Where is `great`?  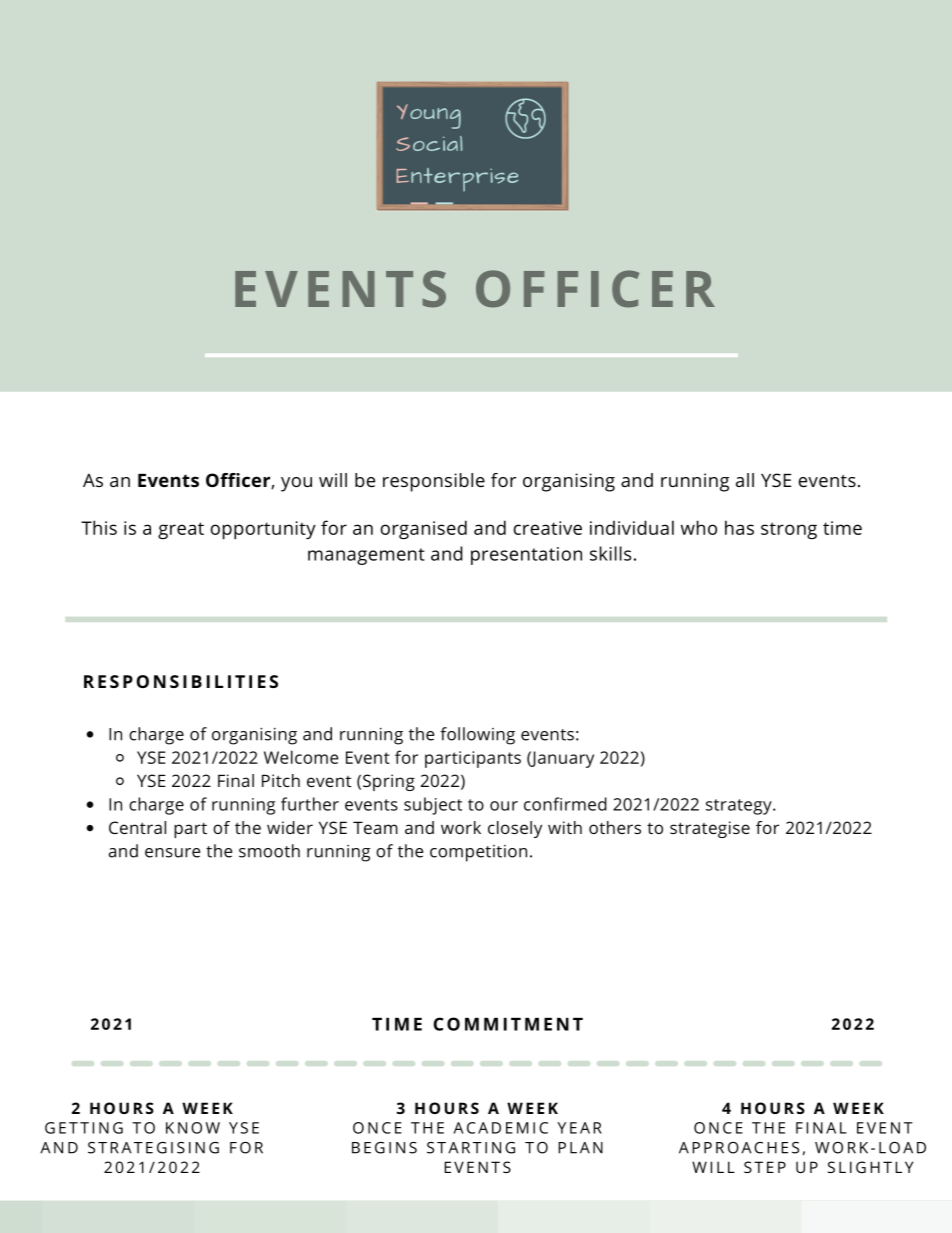
great is located at coordinates (181, 530).
